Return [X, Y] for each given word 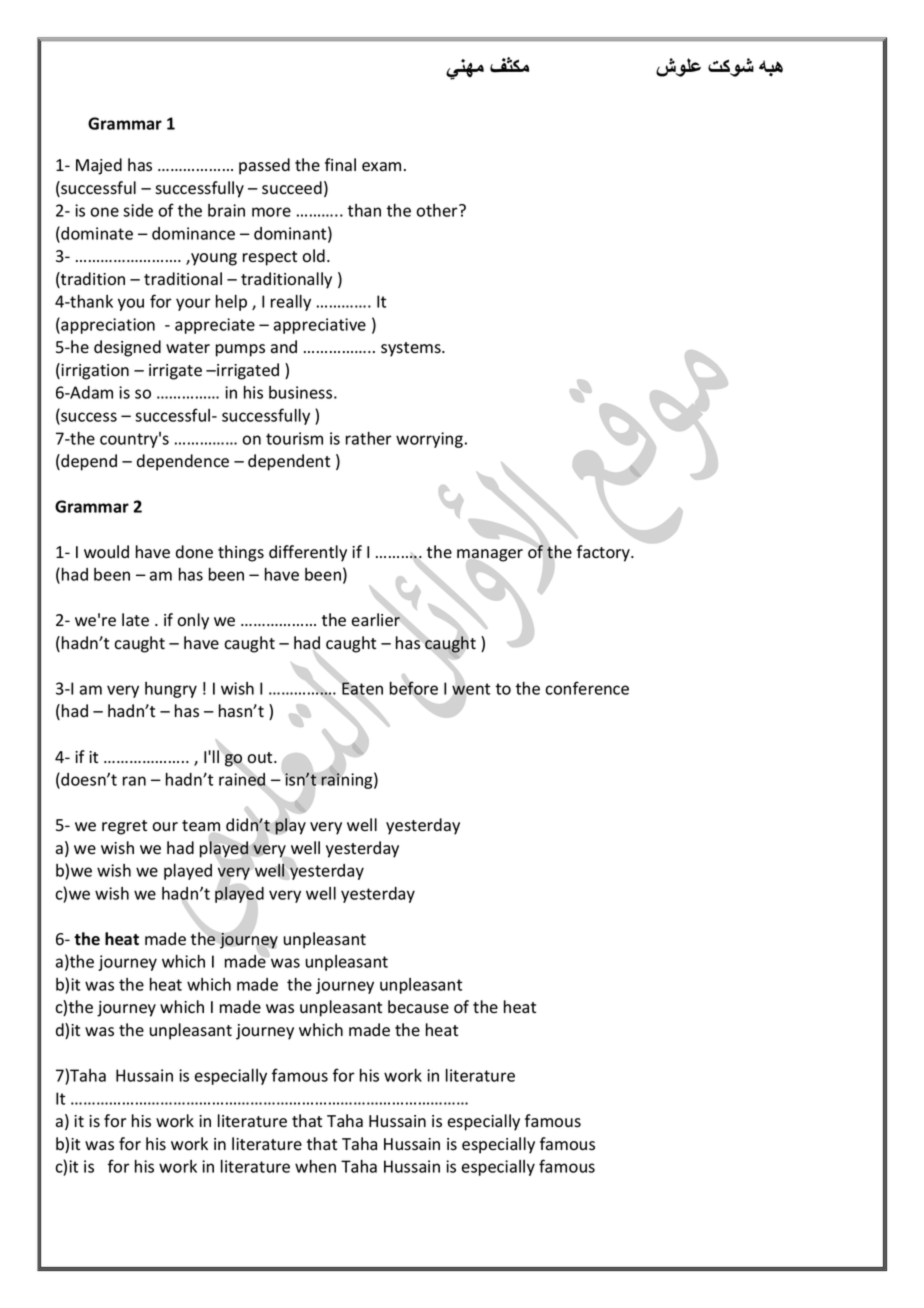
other [438, 210]
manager [490, 555]
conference [587, 688]
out [261, 758]
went [471, 690]
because [418, 1007]
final [340, 165]
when [315, 1166]
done [194, 552]
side [138, 210]
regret [124, 827]
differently [308, 553]
